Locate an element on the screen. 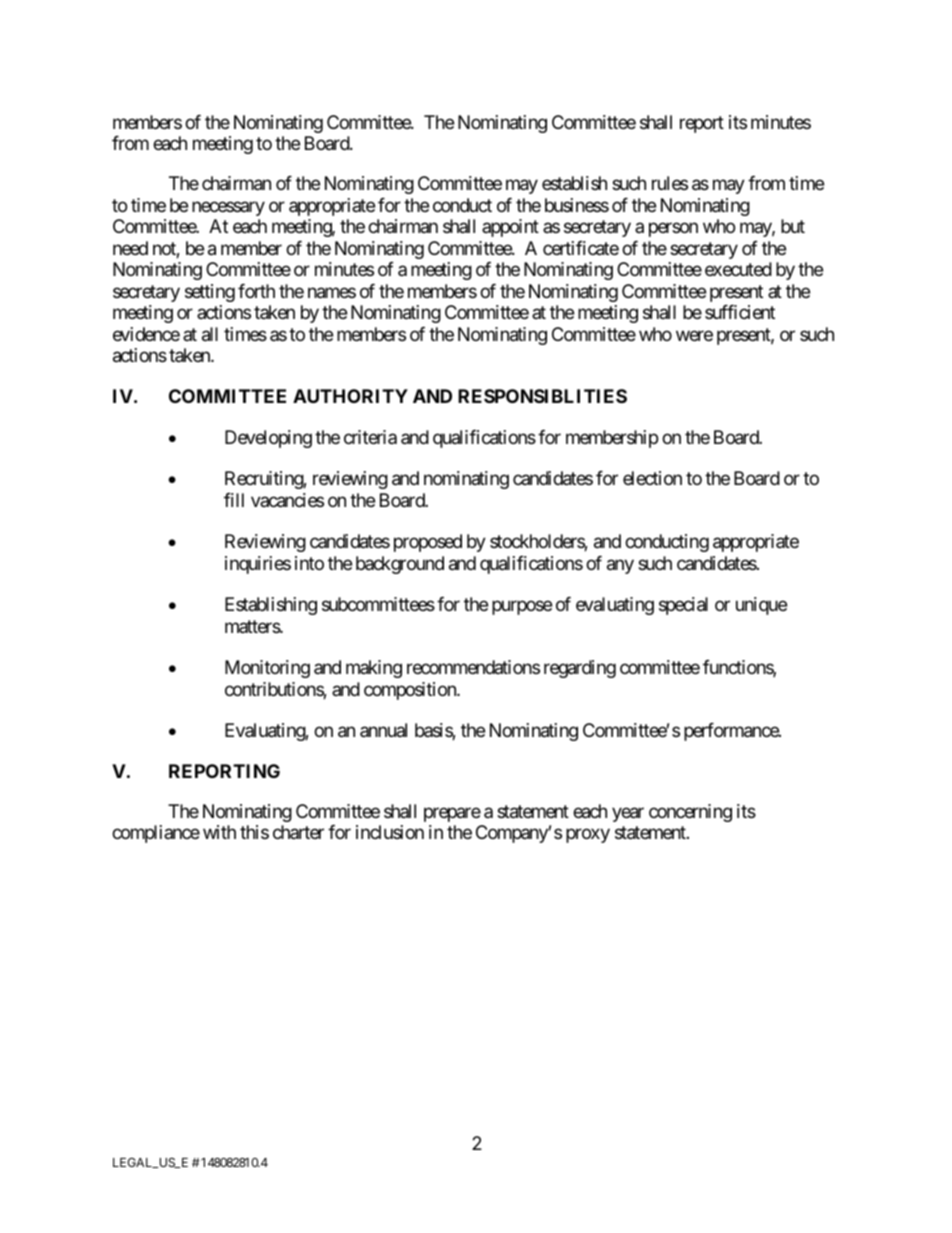  necessary is located at coordinates (228, 208).
